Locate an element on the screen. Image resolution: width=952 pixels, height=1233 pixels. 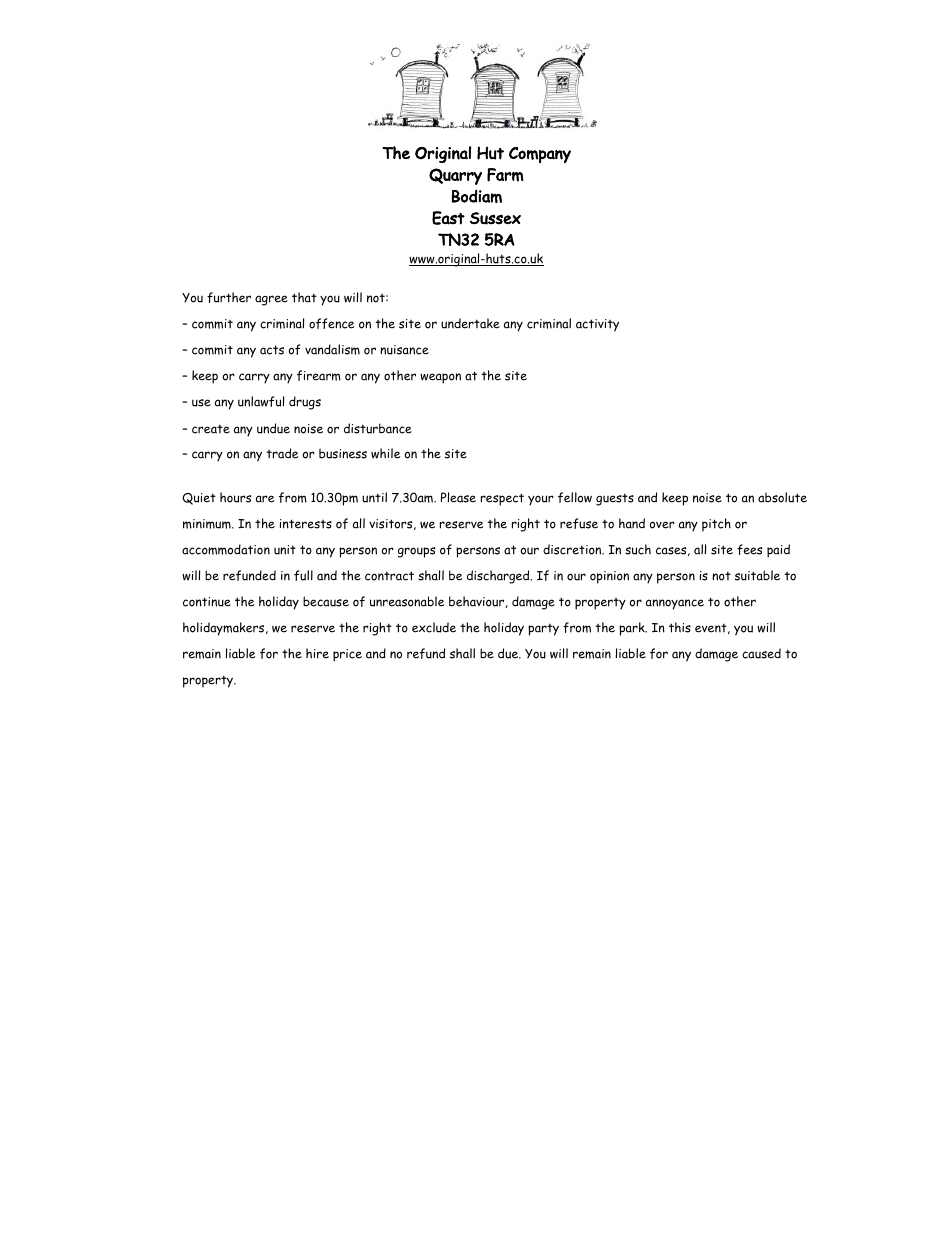
Farm is located at coordinates (505, 175).
